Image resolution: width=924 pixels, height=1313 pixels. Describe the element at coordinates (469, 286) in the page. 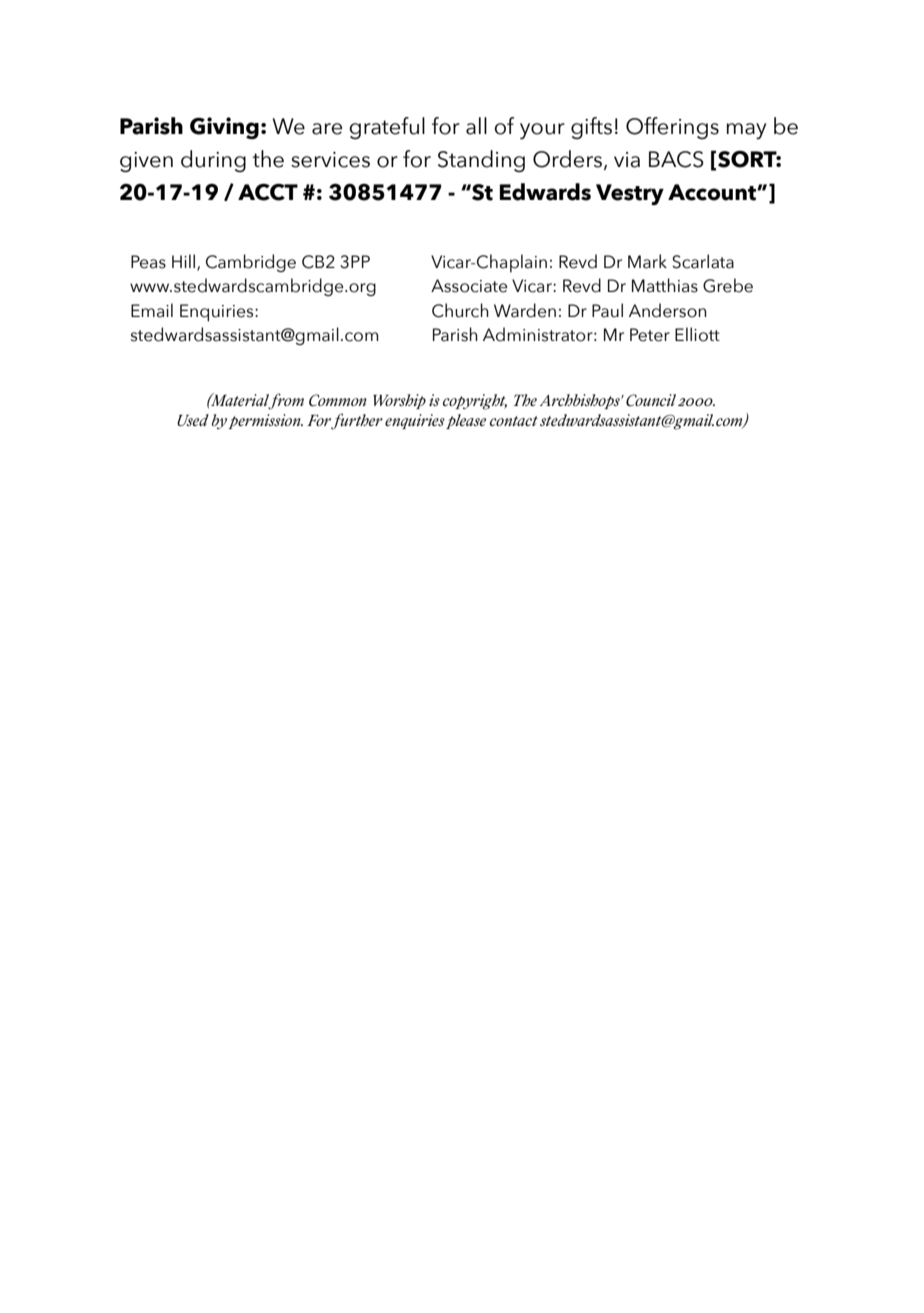

I see `Associate` at that location.
